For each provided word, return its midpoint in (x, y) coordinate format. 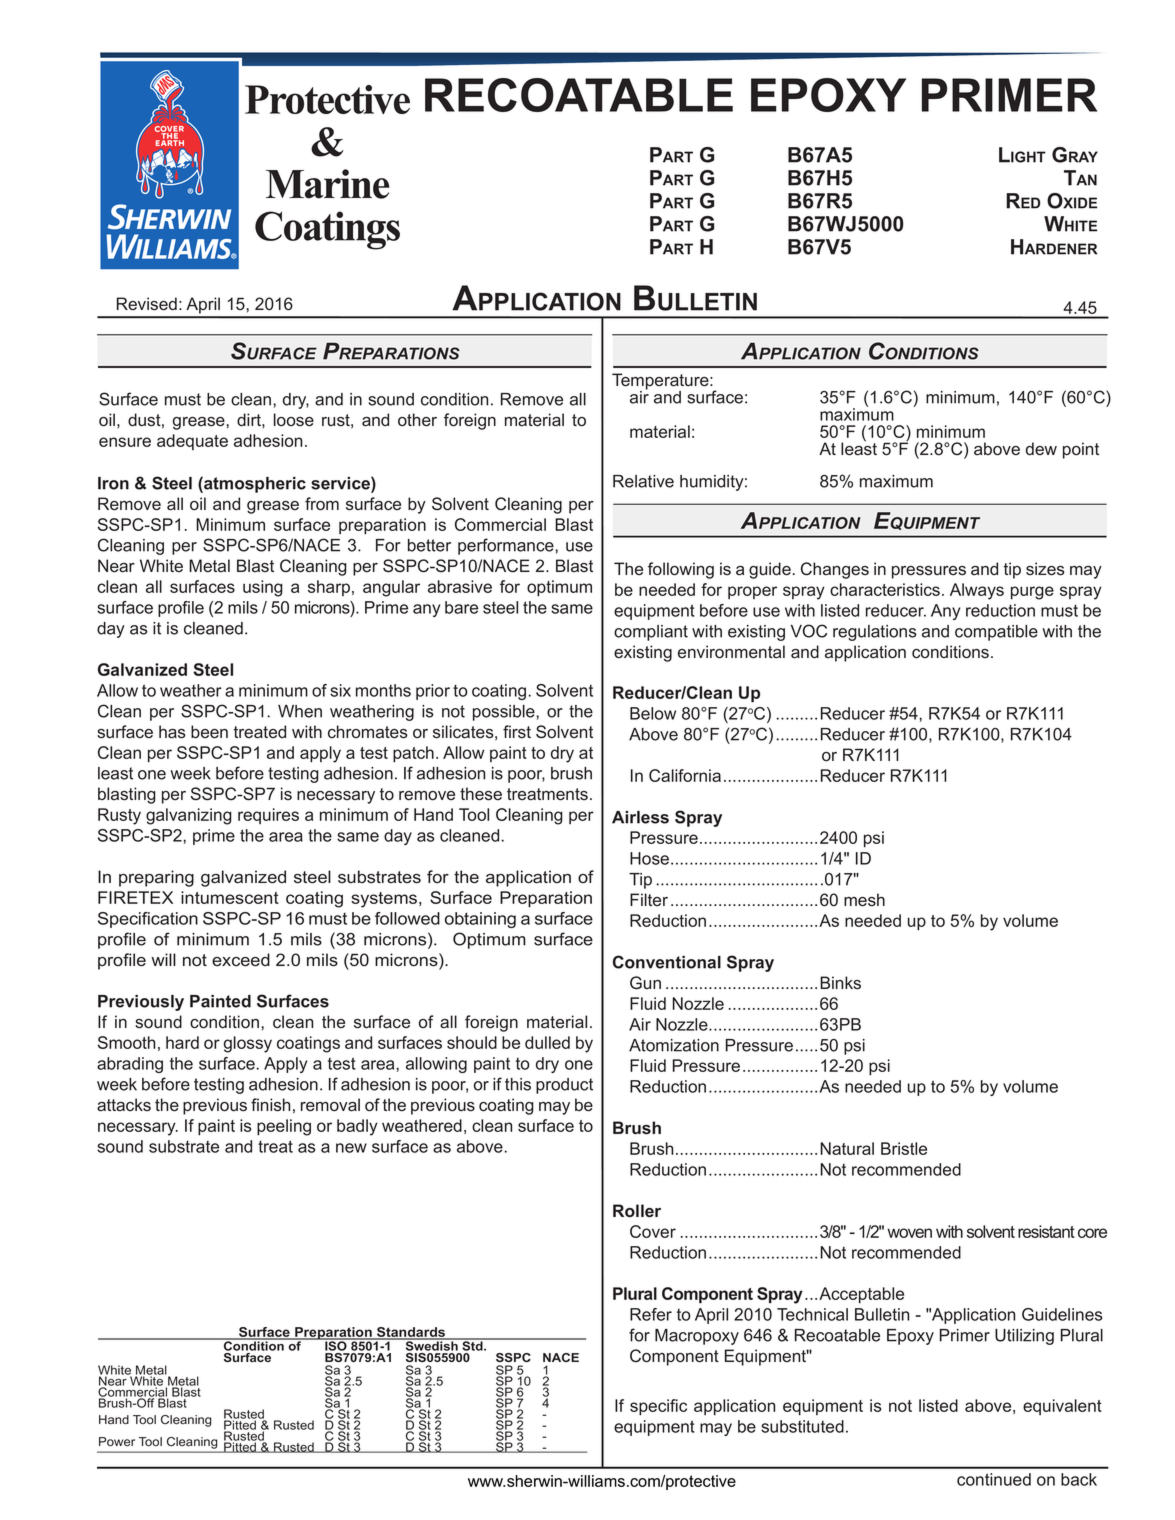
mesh (864, 900)
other (417, 420)
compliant (651, 633)
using (263, 588)
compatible (996, 633)
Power (117, 1442)
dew (1041, 449)
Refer (651, 1314)
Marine (327, 184)
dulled (547, 1042)
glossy (248, 1044)
